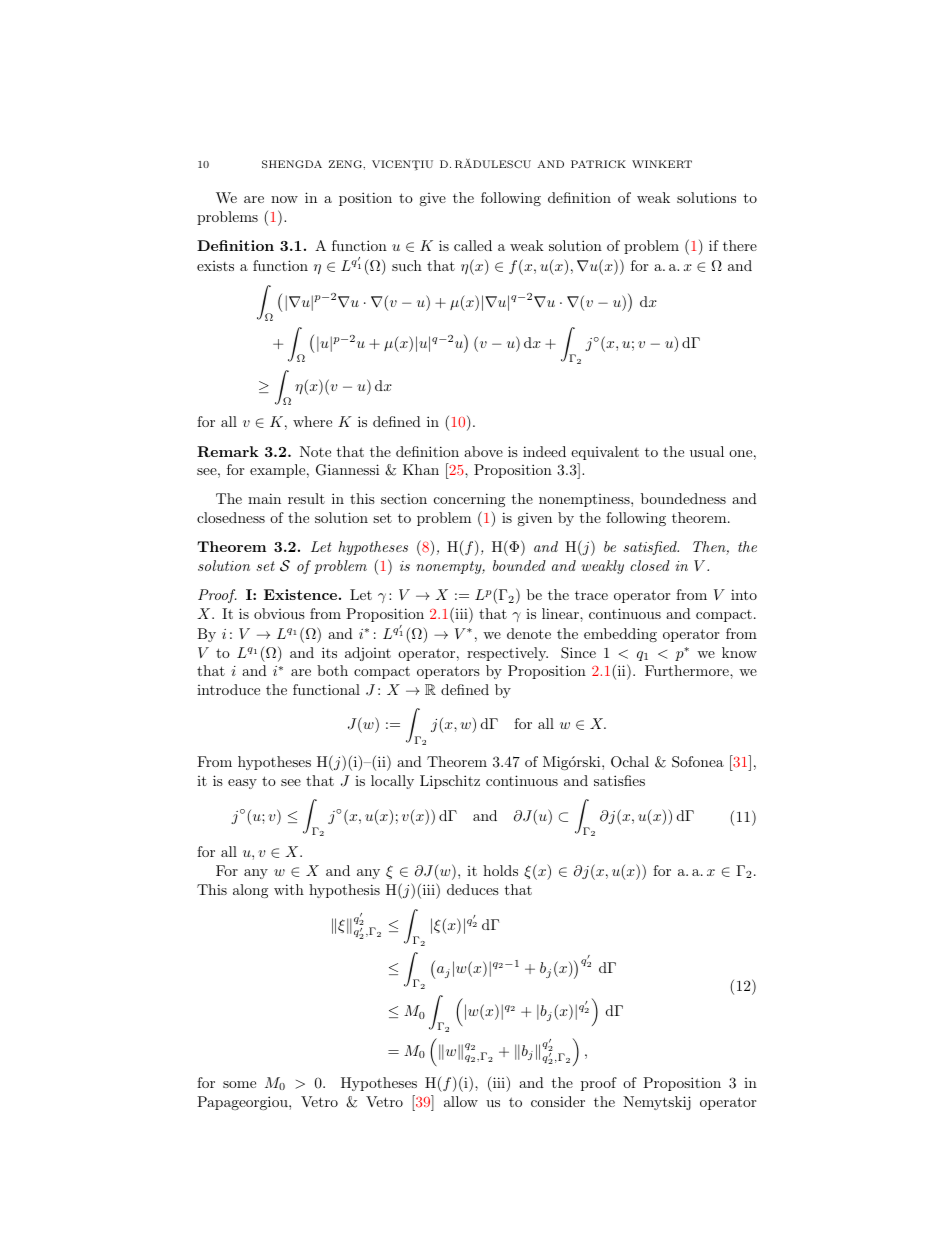  What do you see at coordinates (279, 613) in the page?
I see `obvious` at bounding box center [279, 613].
